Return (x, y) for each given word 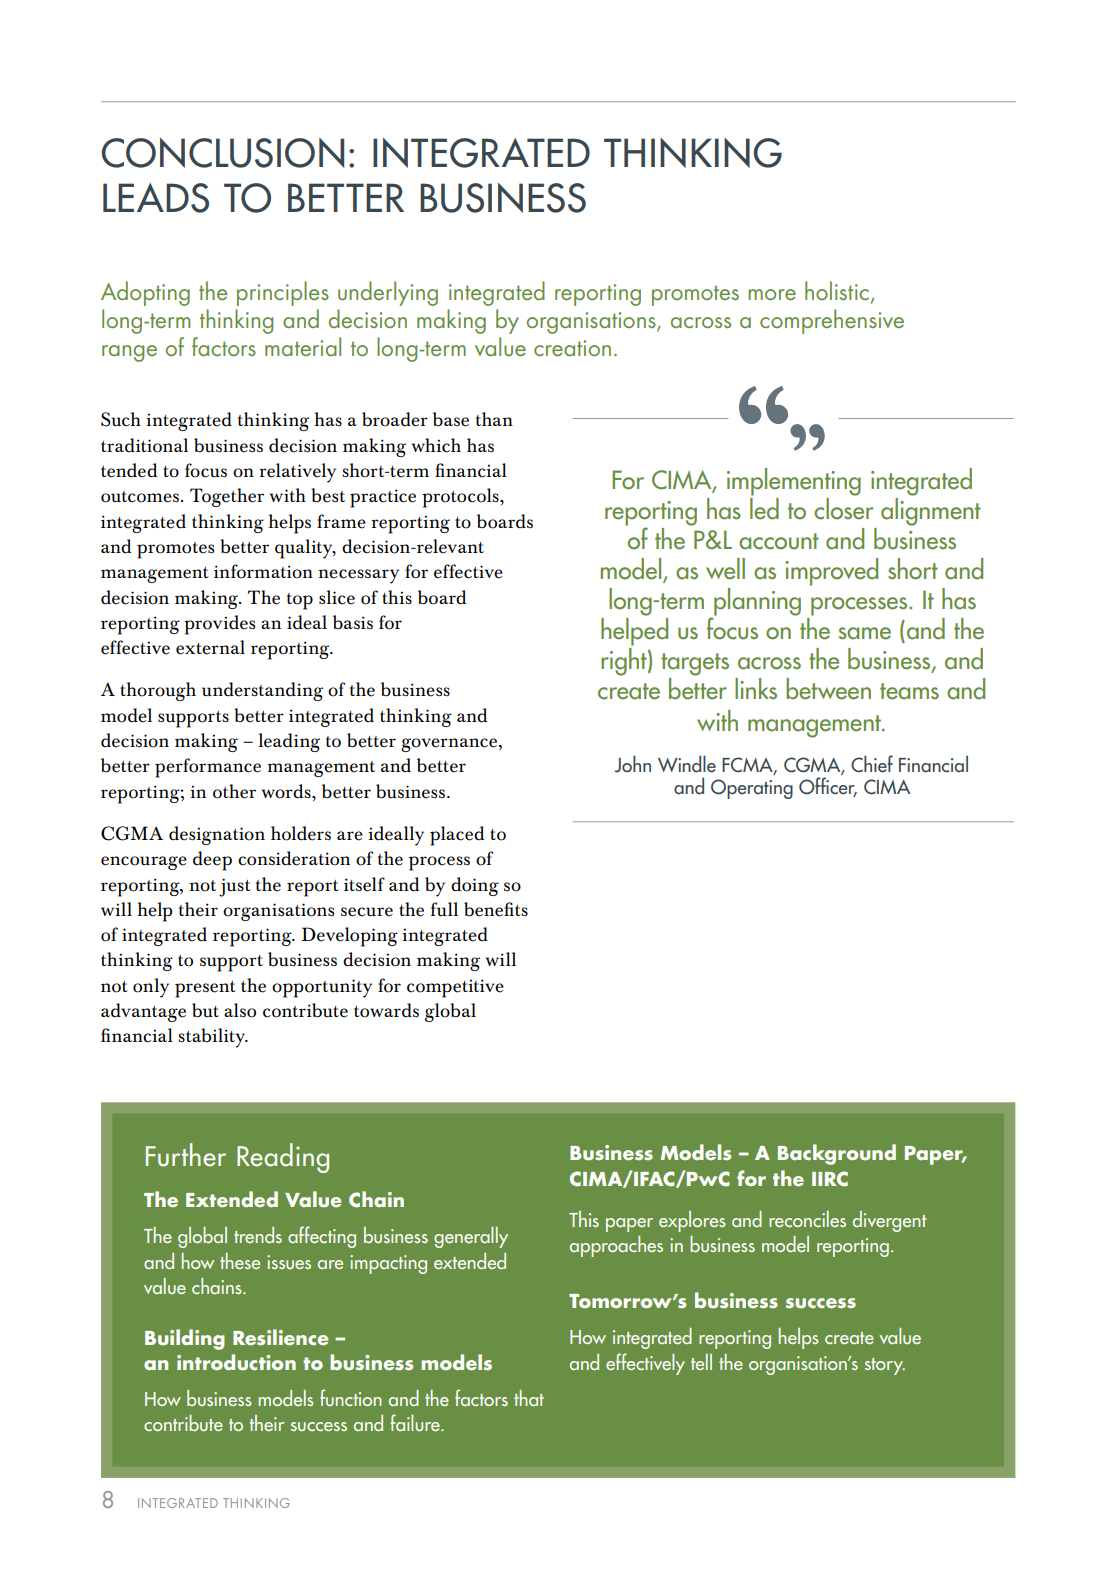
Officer (828, 787)
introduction (236, 1362)
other (234, 791)
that (529, 1398)
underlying (388, 293)
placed (457, 836)
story (885, 1366)
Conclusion (223, 153)
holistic (837, 290)
